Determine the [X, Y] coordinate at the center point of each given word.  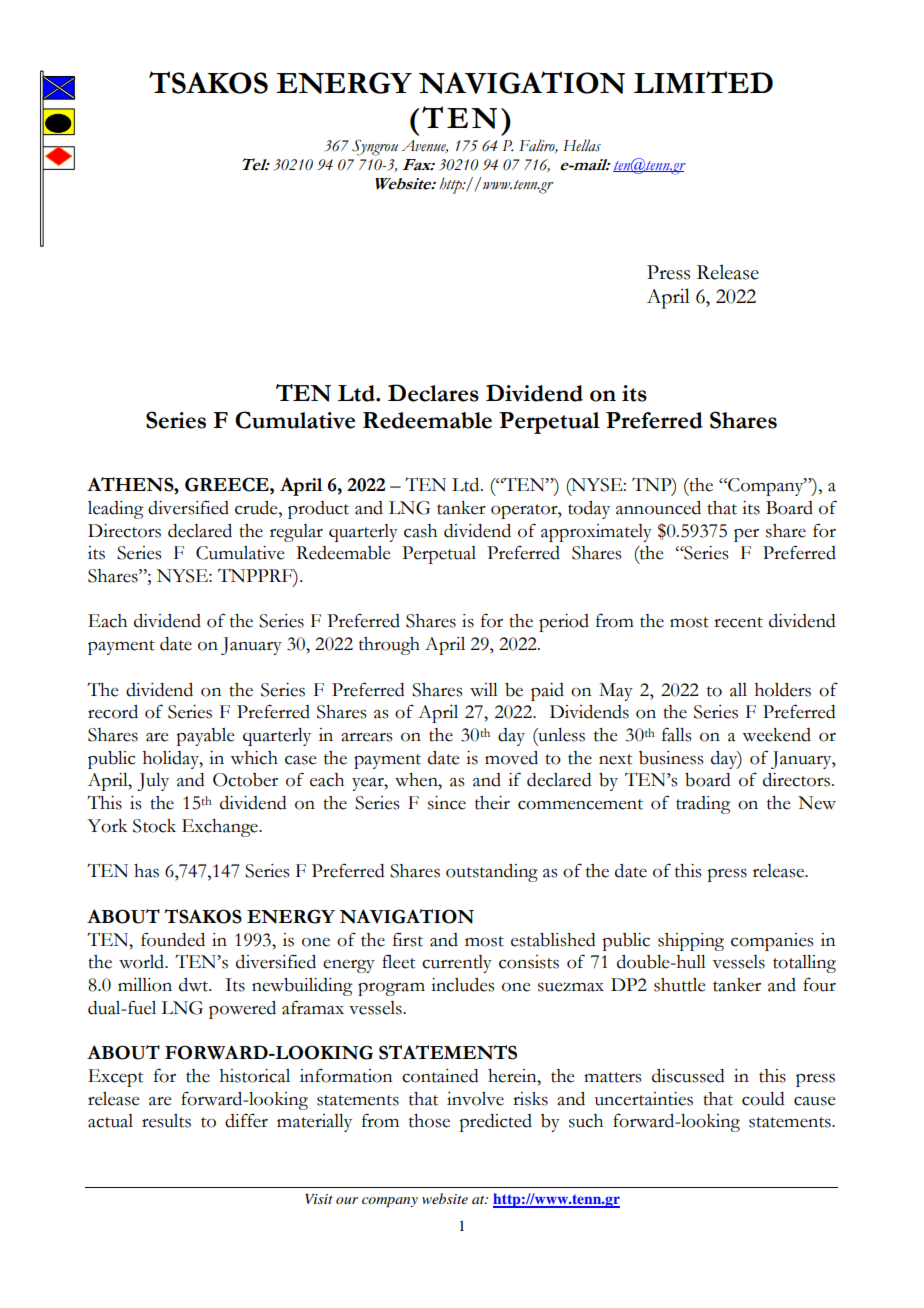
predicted [495, 1123]
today [589, 510]
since [447, 803]
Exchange [221, 828]
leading [116, 510]
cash [420, 531]
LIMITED [703, 82]
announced [658, 508]
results [166, 1121]
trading [703, 805]
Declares [433, 393]
